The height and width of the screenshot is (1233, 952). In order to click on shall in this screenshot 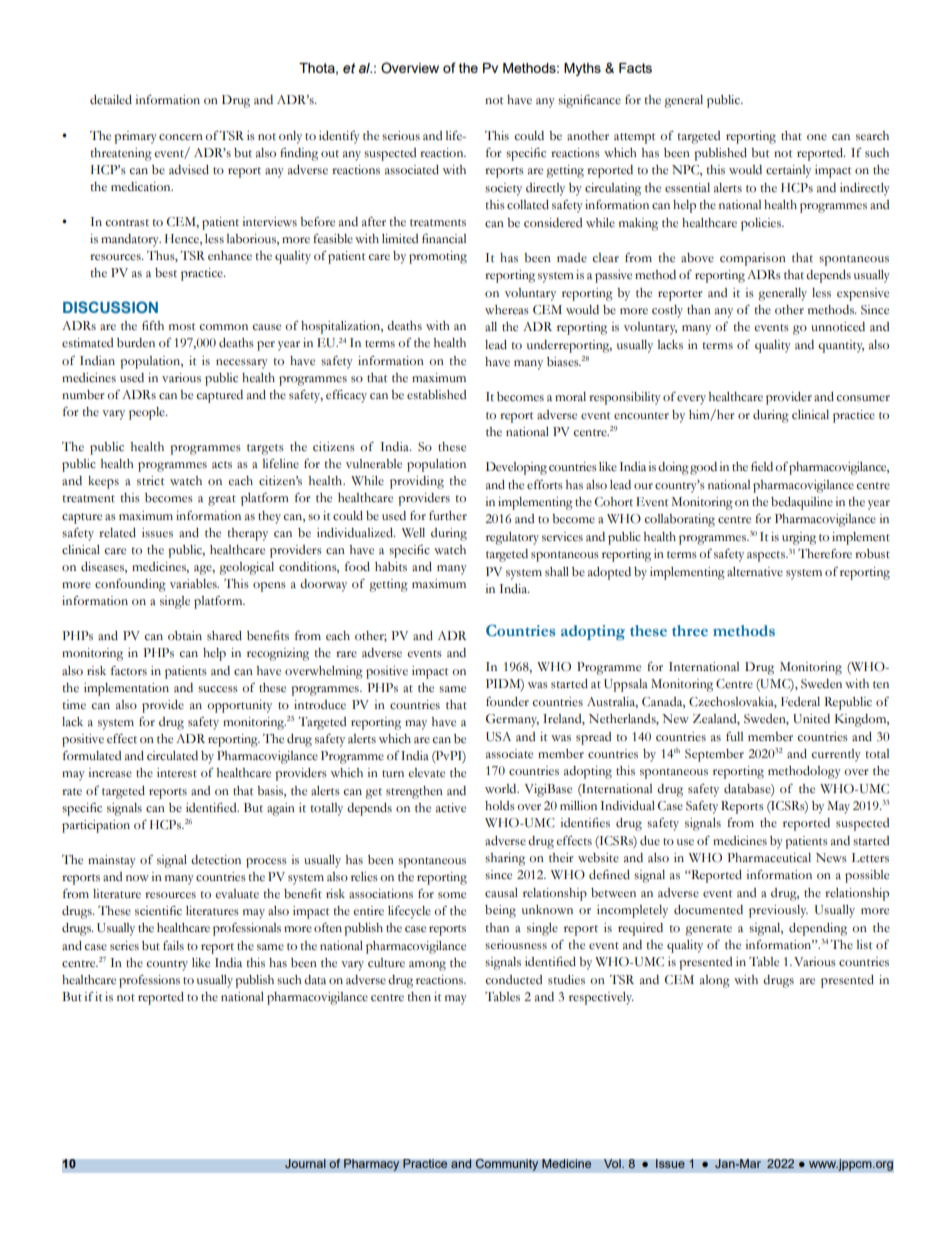, I will do `click(557, 572)`.
